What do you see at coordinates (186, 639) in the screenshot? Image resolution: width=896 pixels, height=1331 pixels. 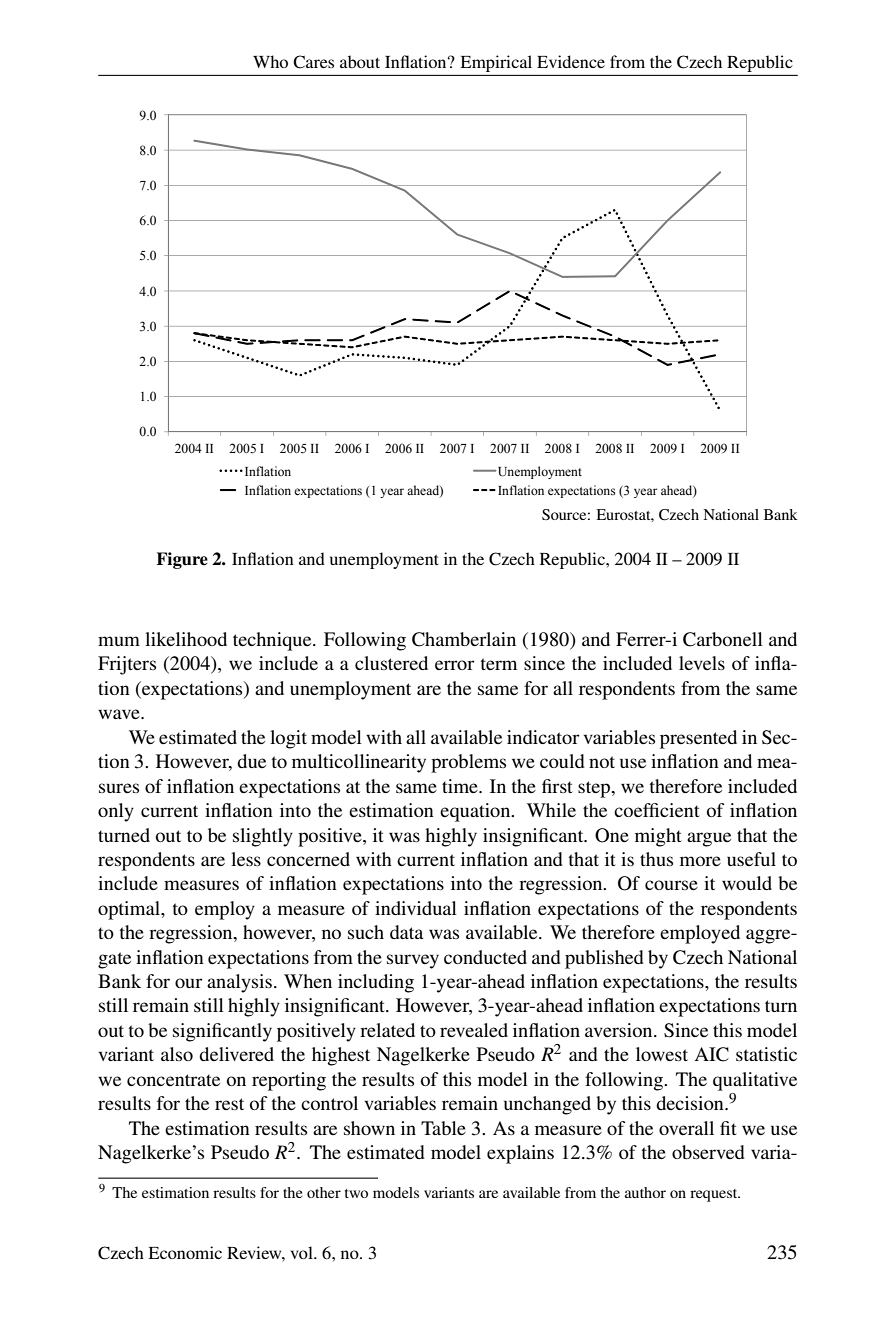 I see `likelihood` at bounding box center [186, 639].
